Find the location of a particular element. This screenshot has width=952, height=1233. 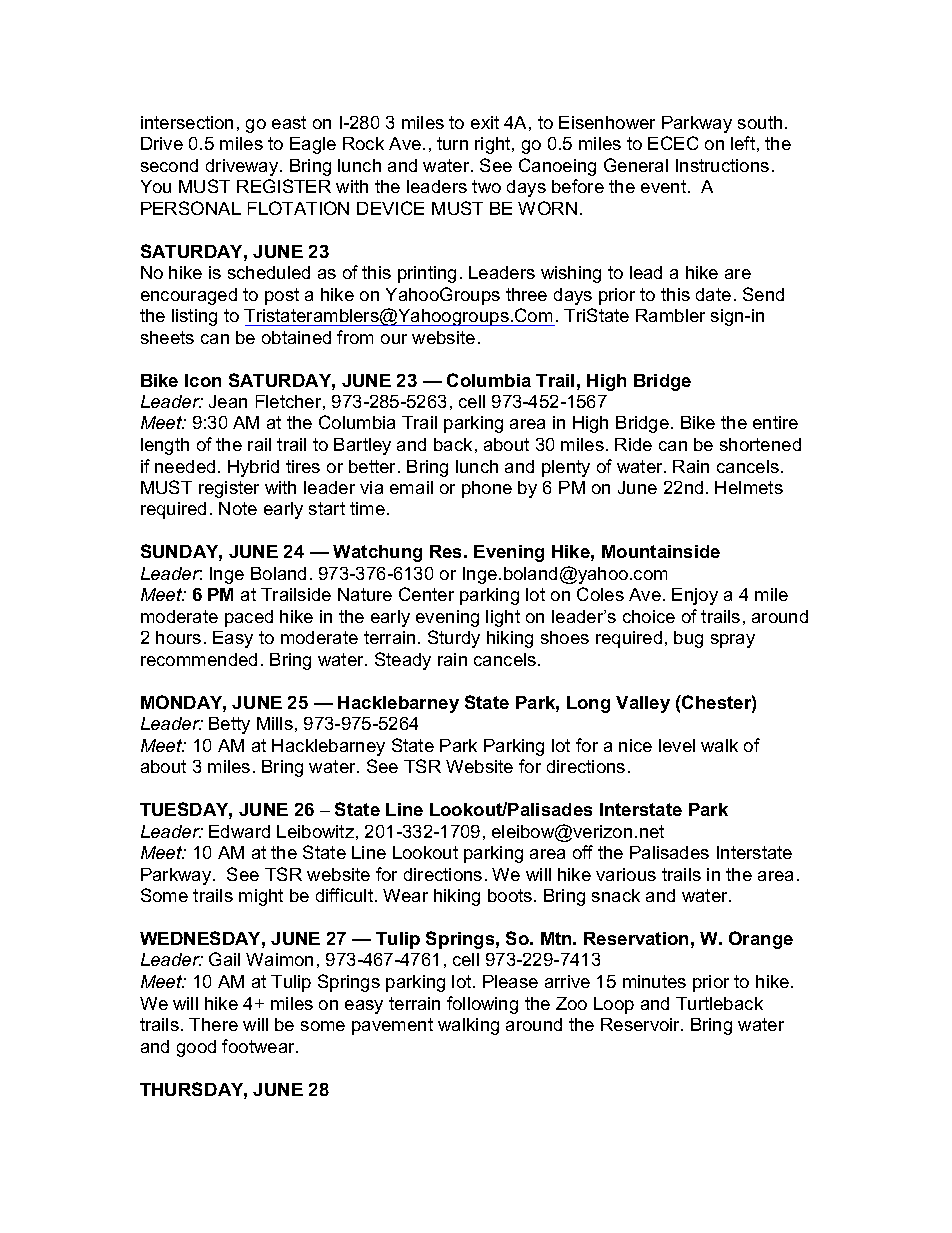

following is located at coordinates (482, 1005).
